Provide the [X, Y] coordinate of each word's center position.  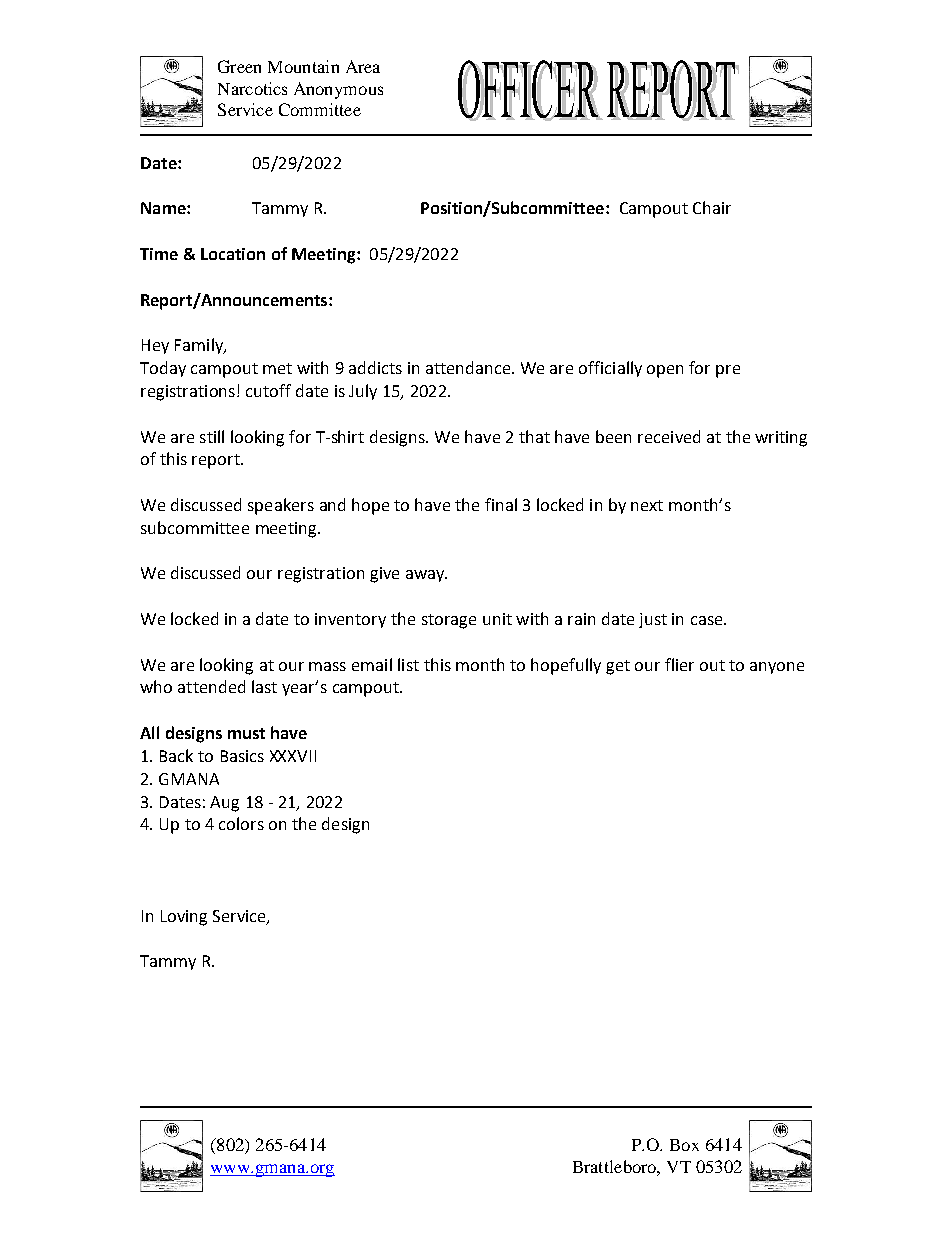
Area [363, 66]
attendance [469, 367]
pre [728, 371]
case [708, 620]
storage [449, 621]
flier [679, 664]
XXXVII [293, 756]
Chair [712, 207]
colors [241, 823]
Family [200, 346]
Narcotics [252, 88]
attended [211, 686]
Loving [184, 918]
